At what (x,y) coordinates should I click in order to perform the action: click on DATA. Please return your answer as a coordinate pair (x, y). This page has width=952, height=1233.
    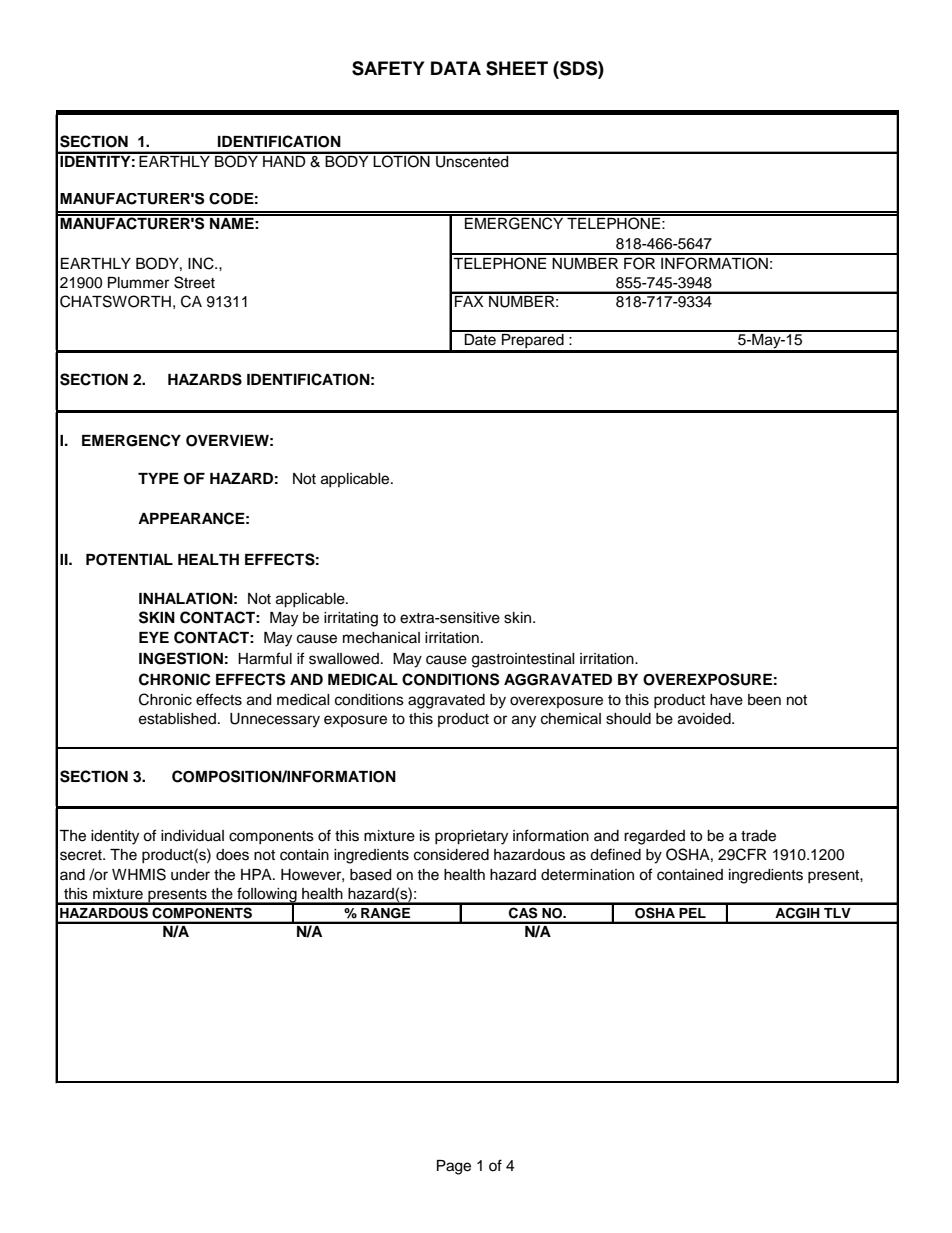
    Looking at the image, I should click on (456, 68).
